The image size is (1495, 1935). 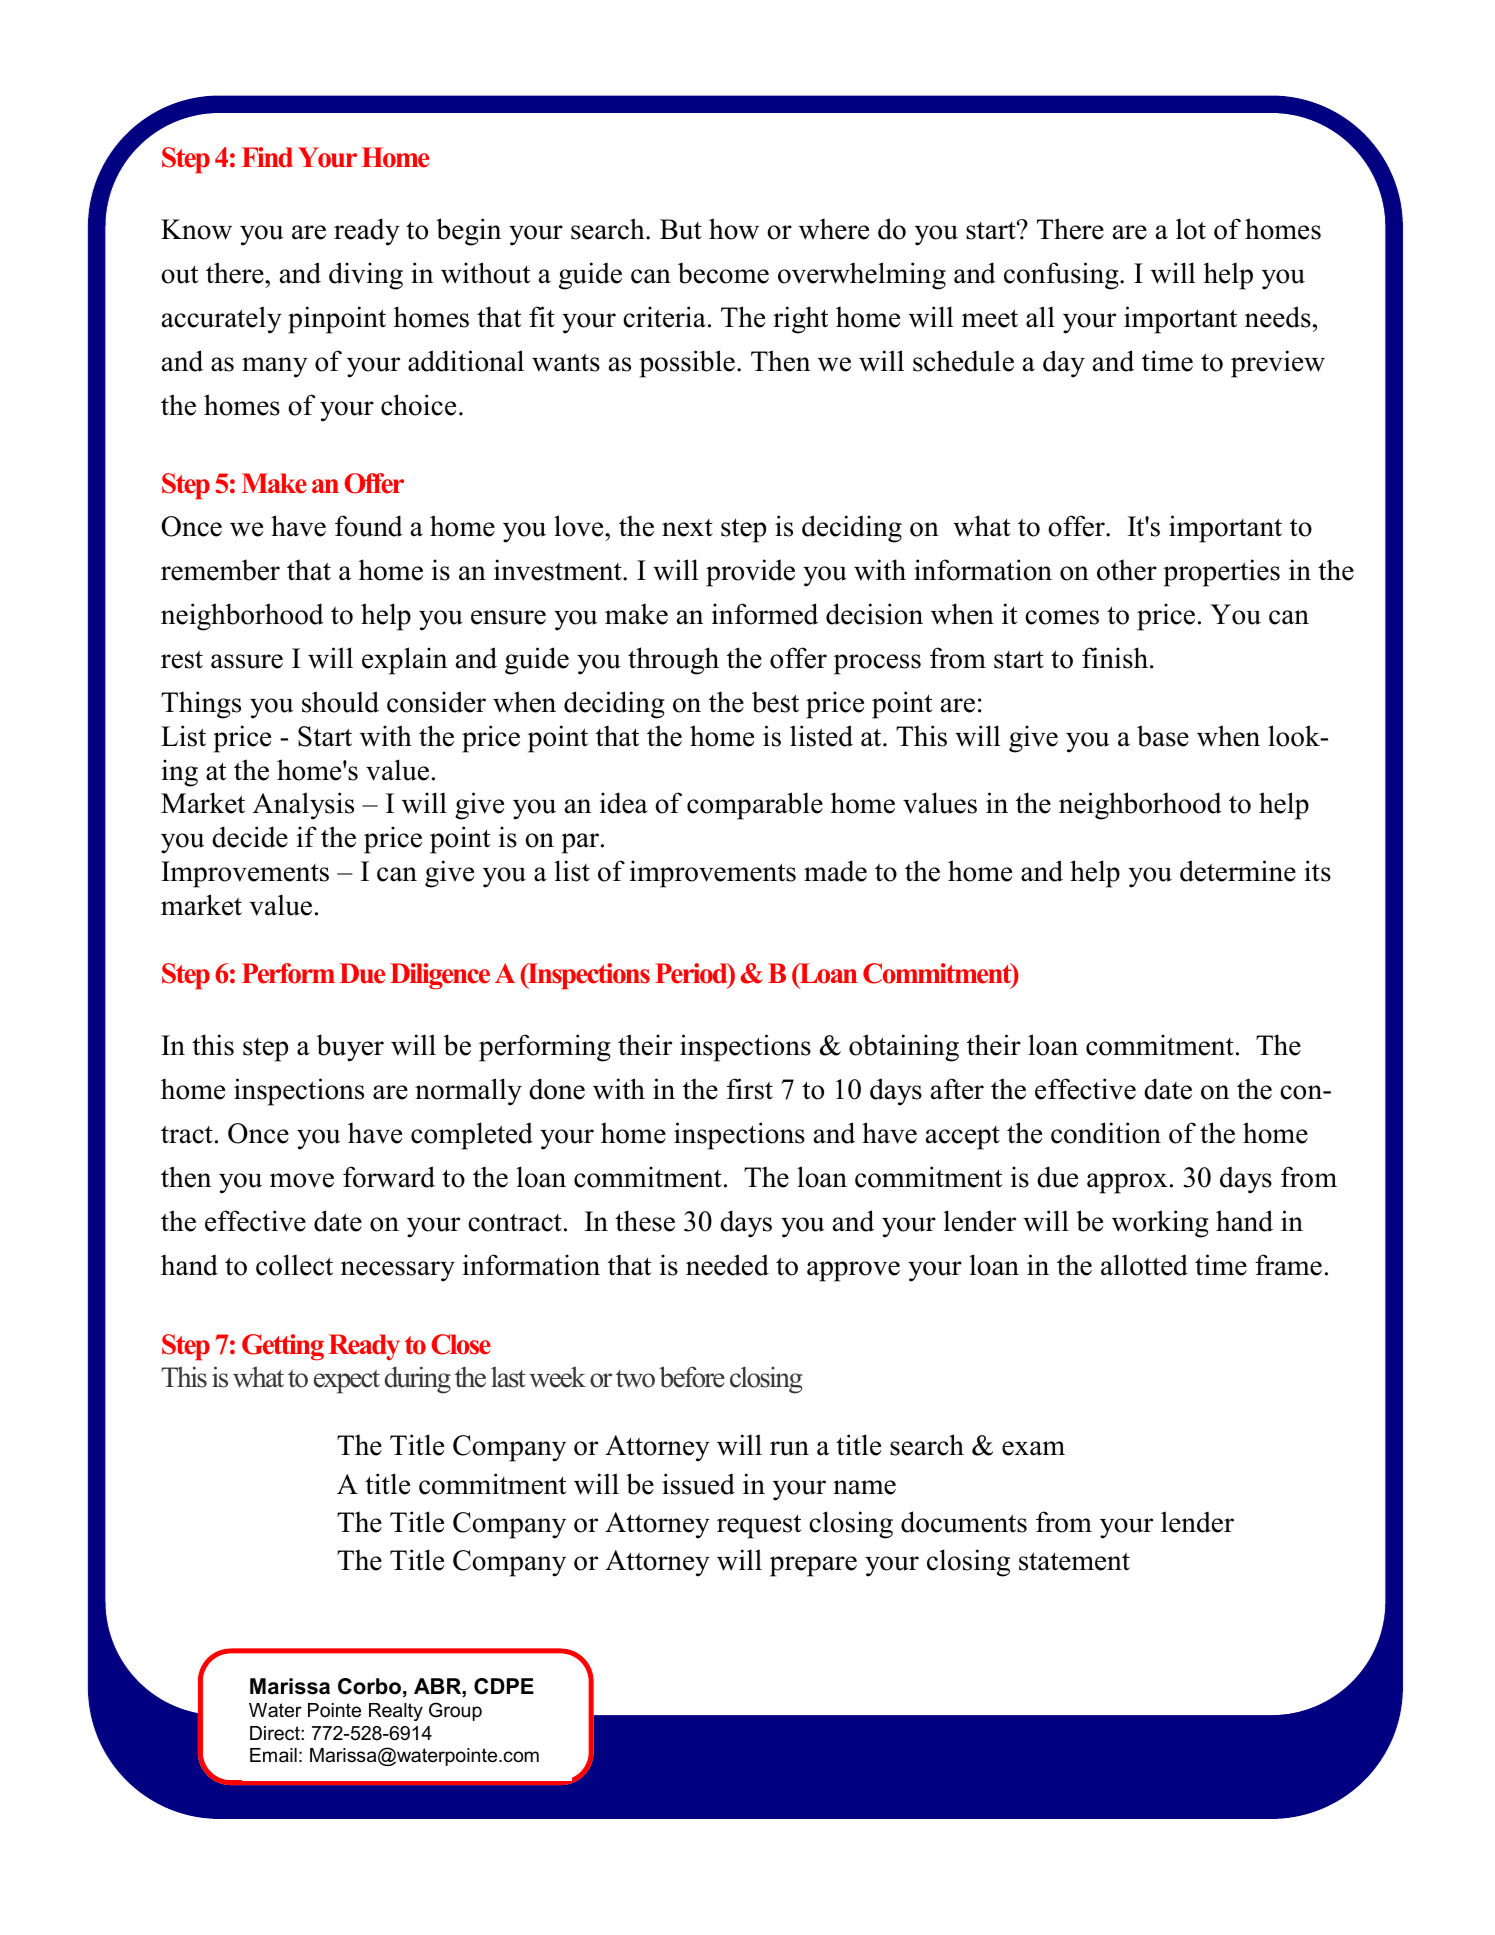 I want to click on Find, so click(x=267, y=157).
